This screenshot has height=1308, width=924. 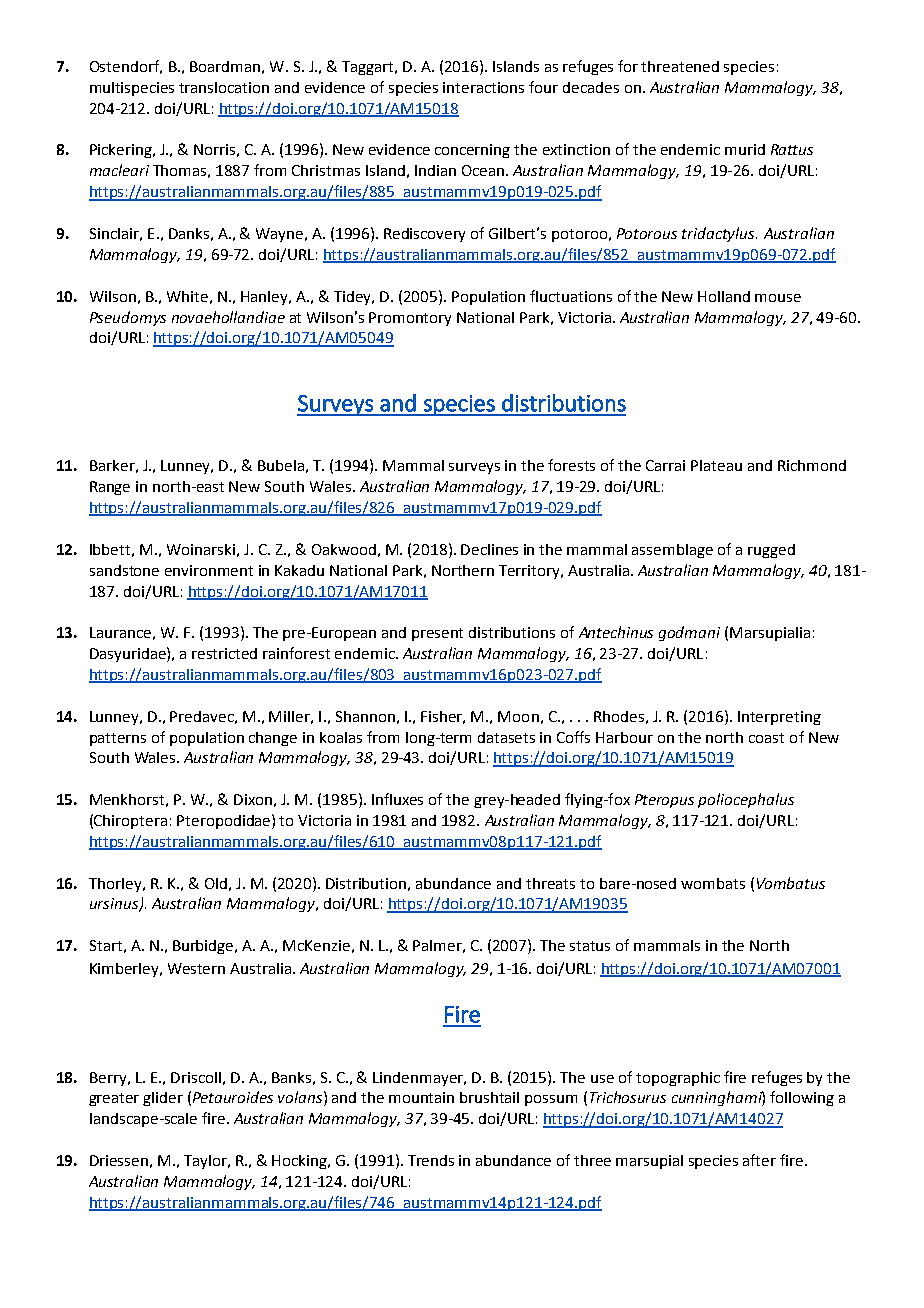 What do you see at coordinates (571, 465) in the screenshot?
I see `forests` at bounding box center [571, 465].
